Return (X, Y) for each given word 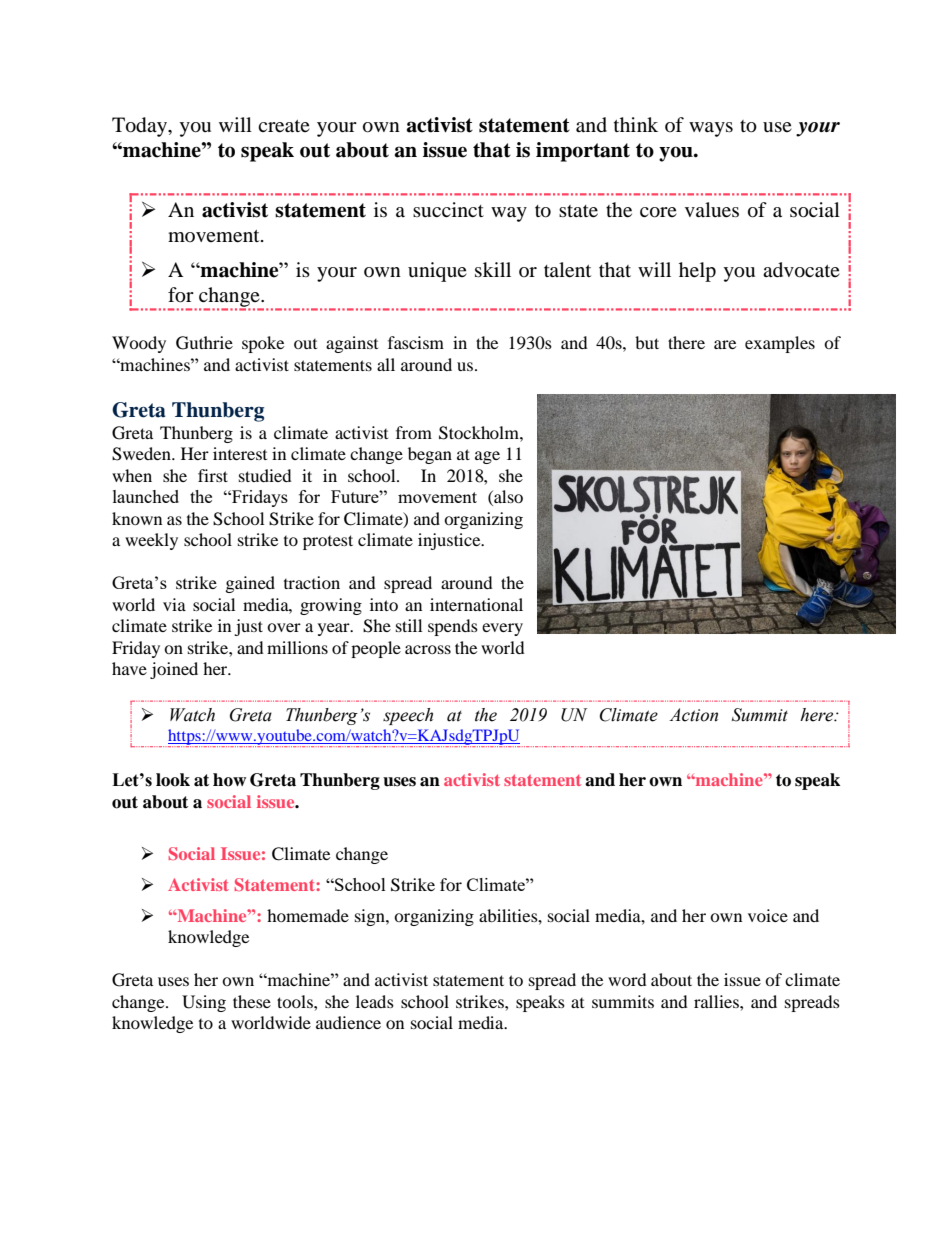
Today (141, 127)
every (502, 629)
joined (174, 670)
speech (408, 716)
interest (240, 453)
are (725, 344)
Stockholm (480, 433)
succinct (448, 209)
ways (711, 129)
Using (204, 1003)
